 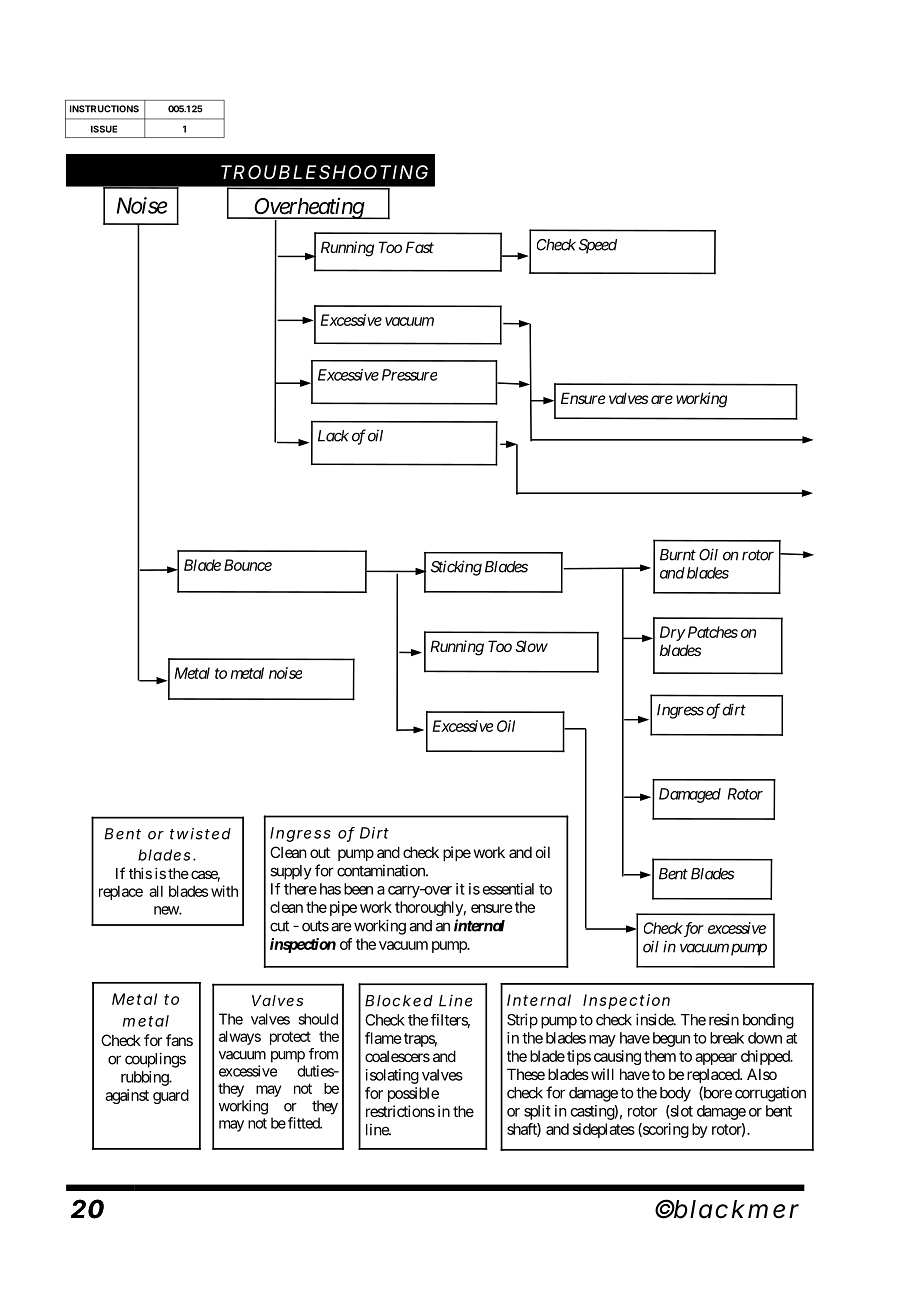 I want to click on Bounce, so click(x=248, y=565).
